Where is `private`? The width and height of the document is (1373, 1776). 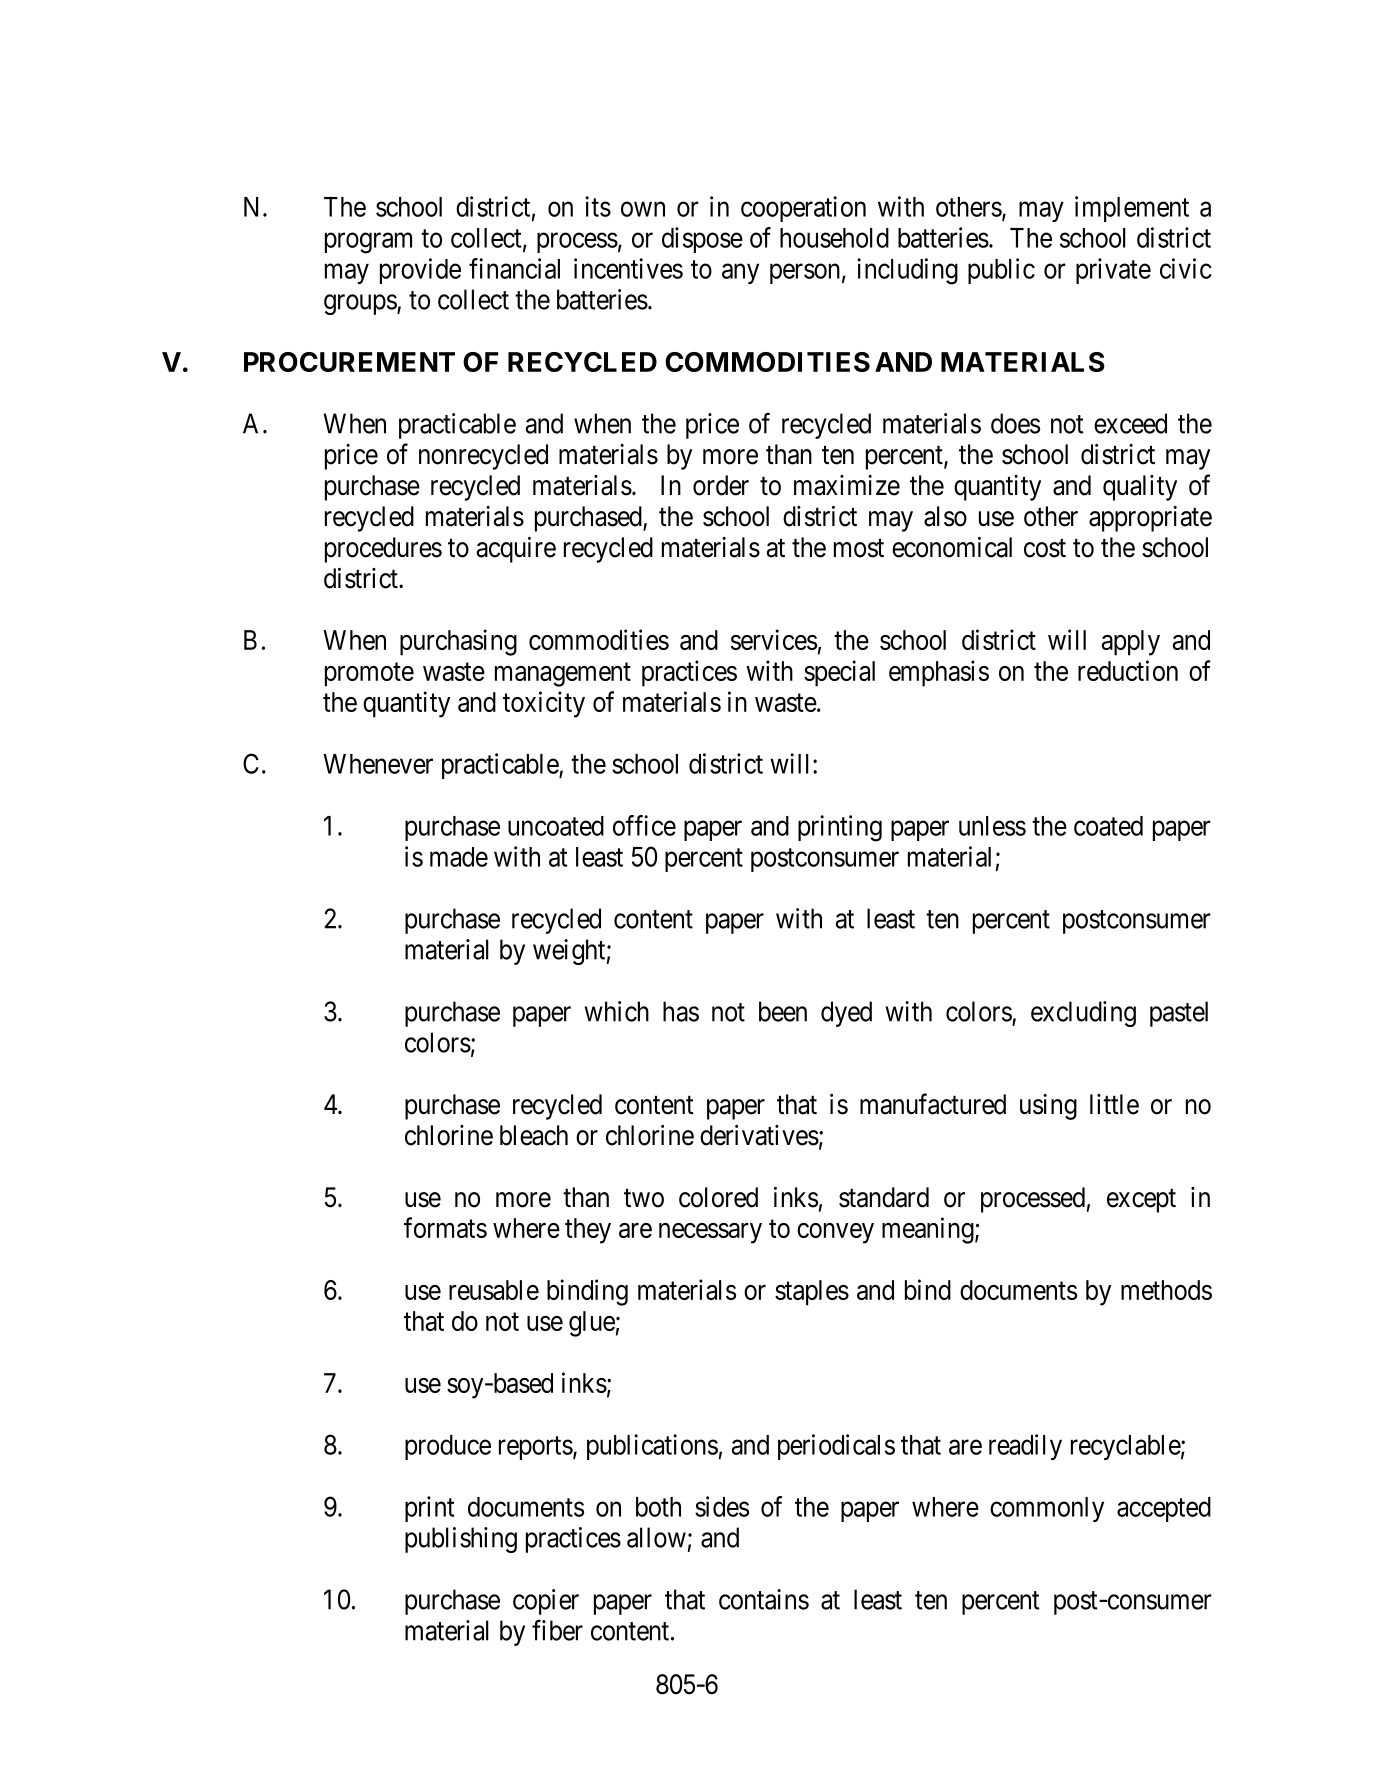 private is located at coordinates (1113, 271).
